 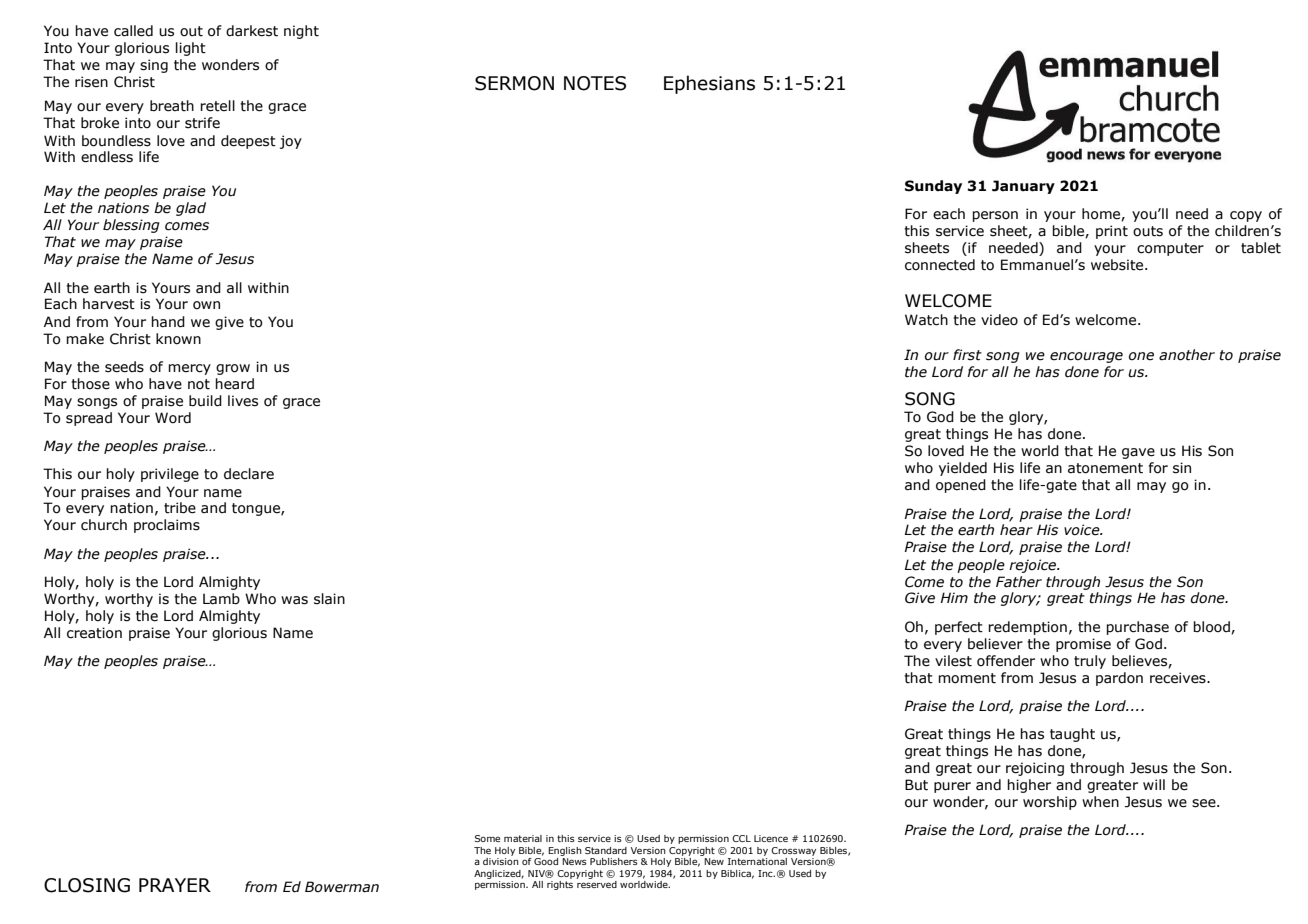 I want to click on yielded, so click(x=963, y=469).
